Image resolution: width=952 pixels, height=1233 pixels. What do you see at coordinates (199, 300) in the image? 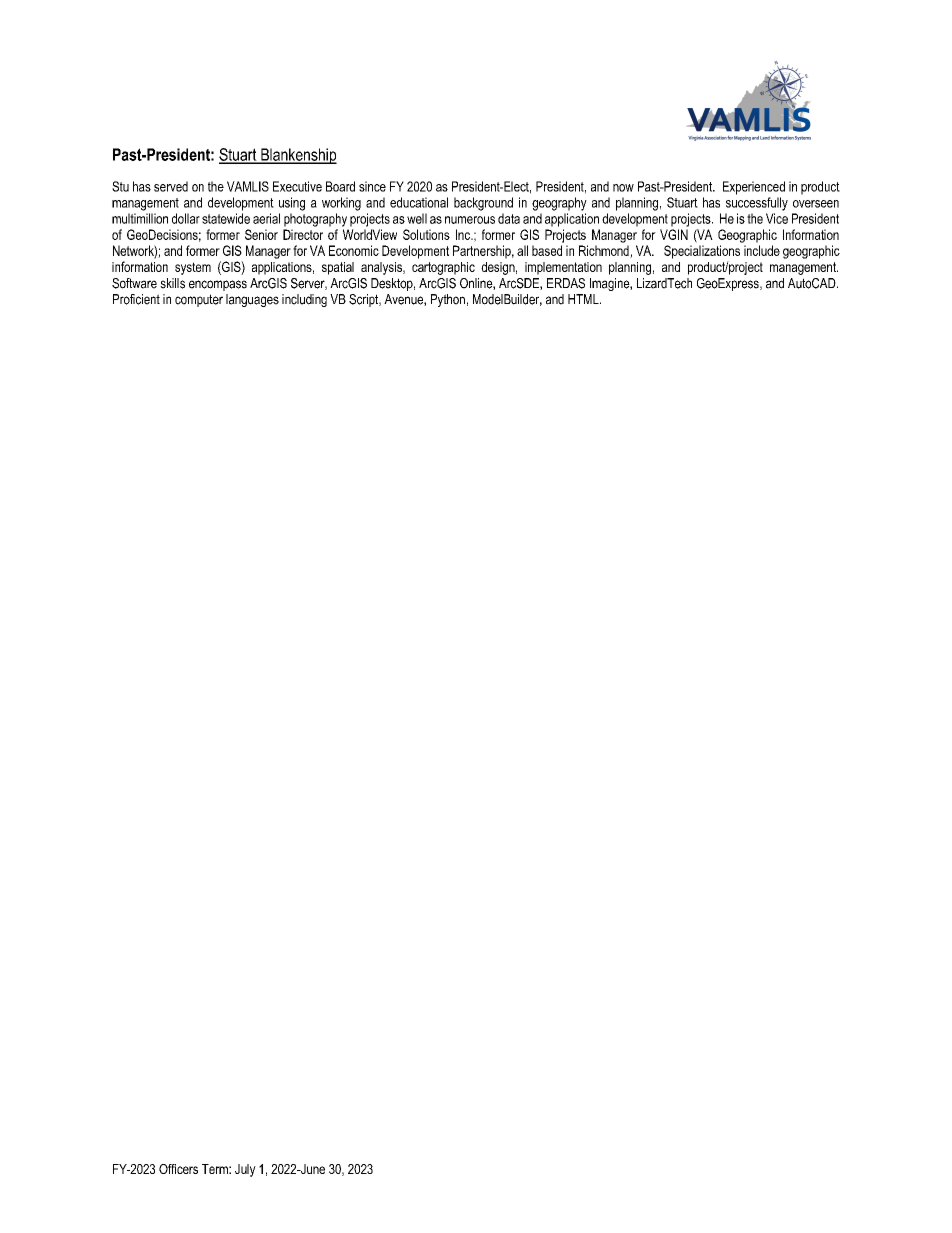
I see `computer` at bounding box center [199, 300].
